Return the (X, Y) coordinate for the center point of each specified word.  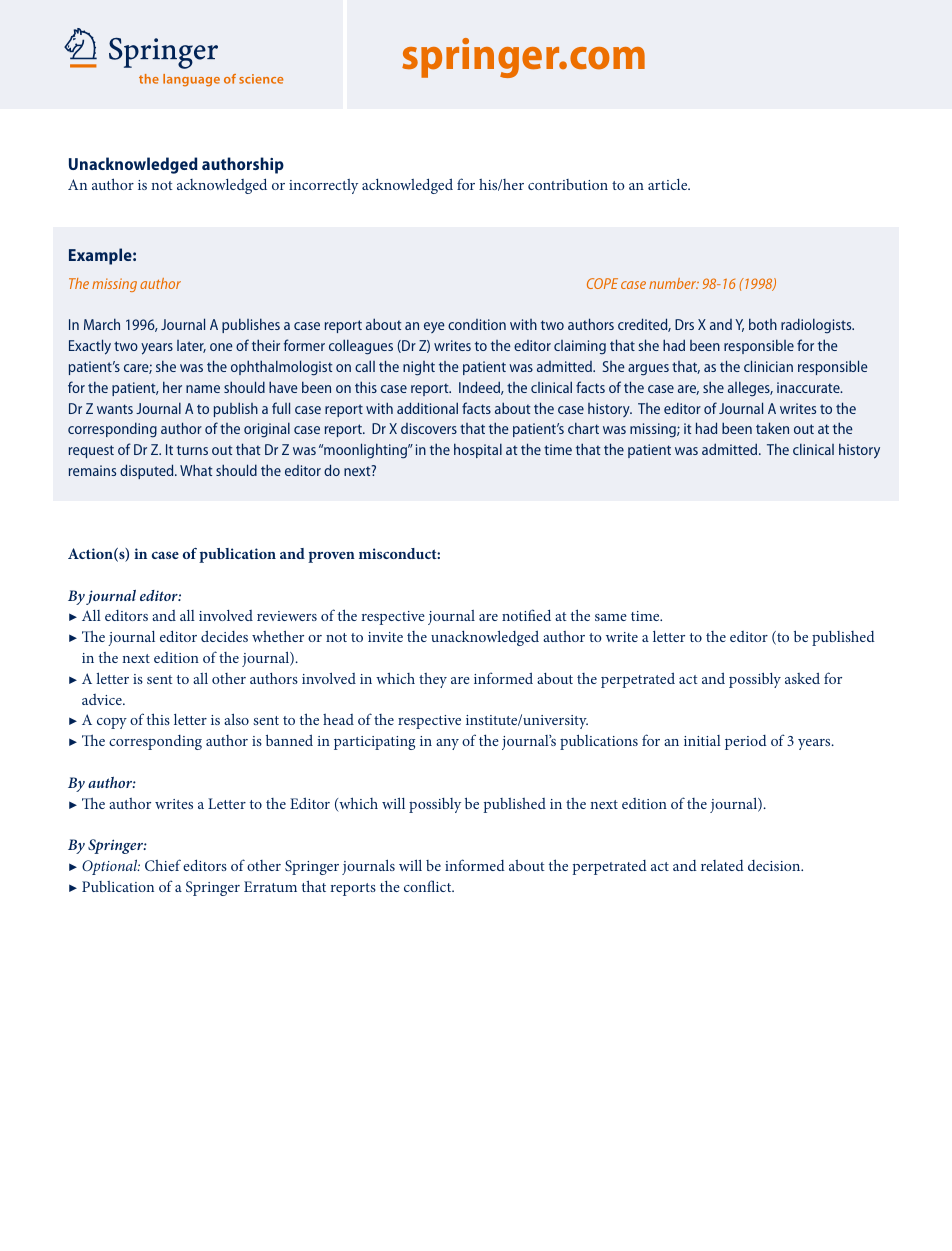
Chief (163, 865)
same (611, 617)
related (722, 865)
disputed (148, 471)
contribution (568, 184)
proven (331, 557)
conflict (429, 886)
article (669, 184)
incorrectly (323, 186)
